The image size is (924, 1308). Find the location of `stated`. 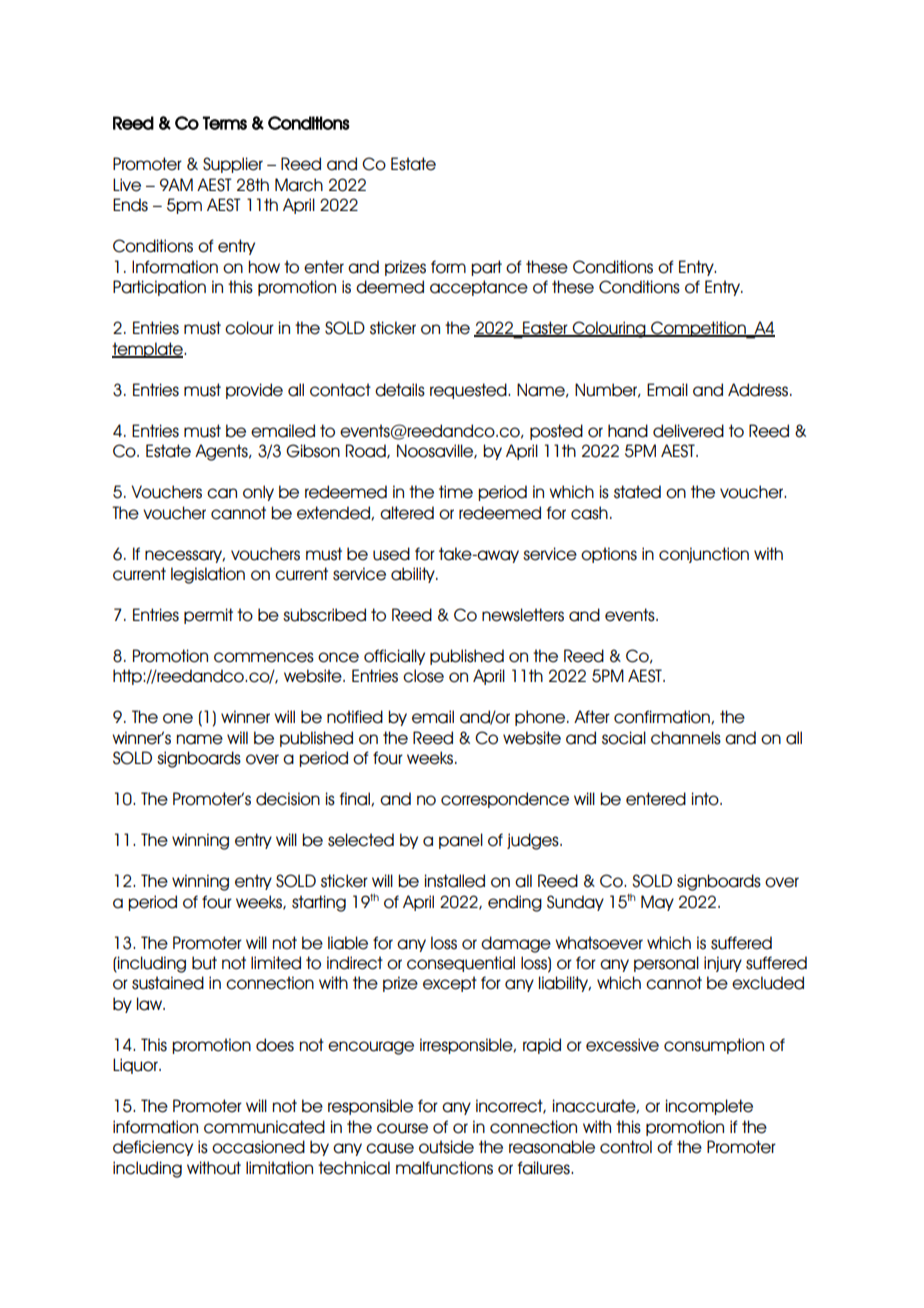

stated is located at coordinates (637, 492).
